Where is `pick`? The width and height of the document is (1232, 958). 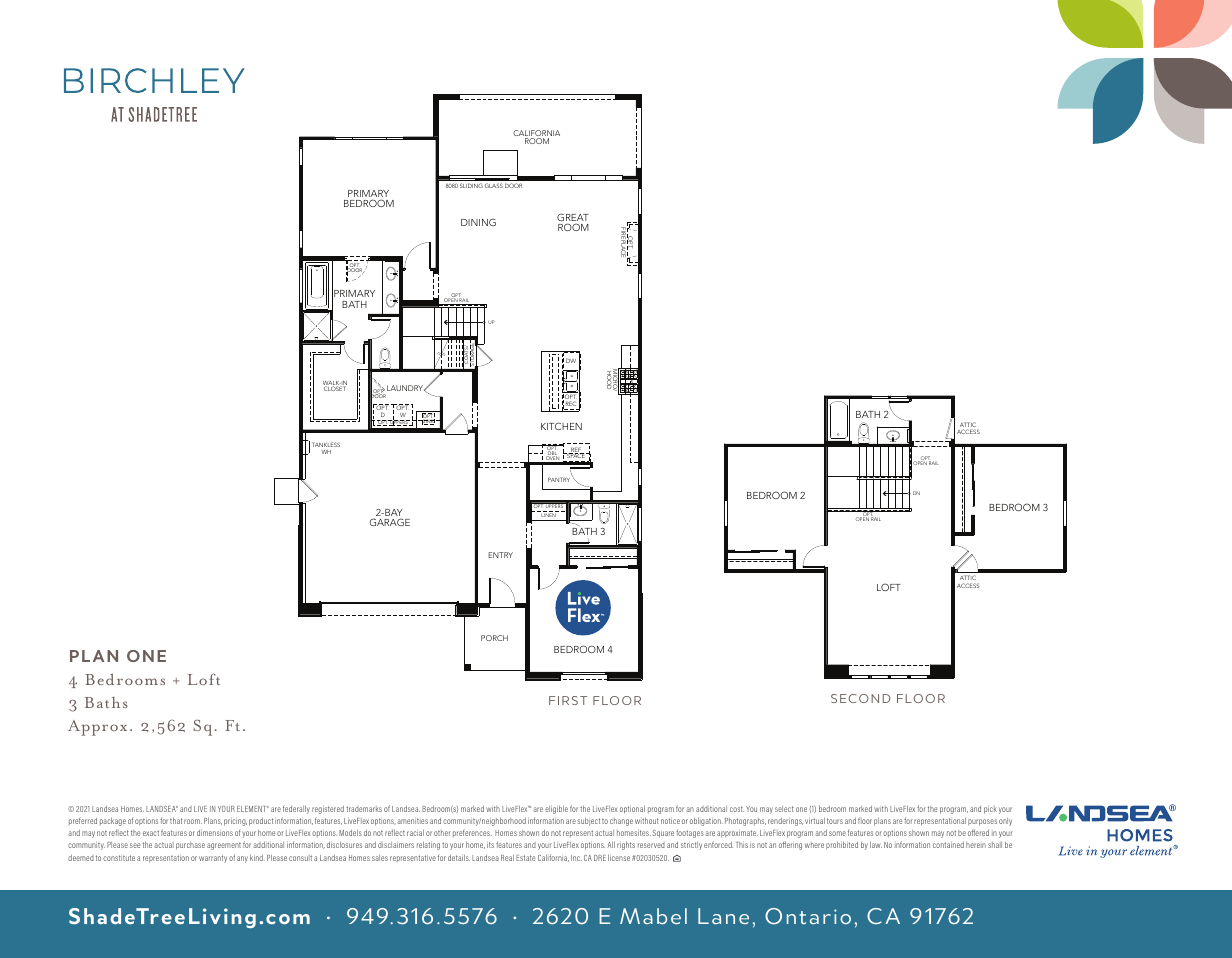
pick is located at coordinates (990, 810).
